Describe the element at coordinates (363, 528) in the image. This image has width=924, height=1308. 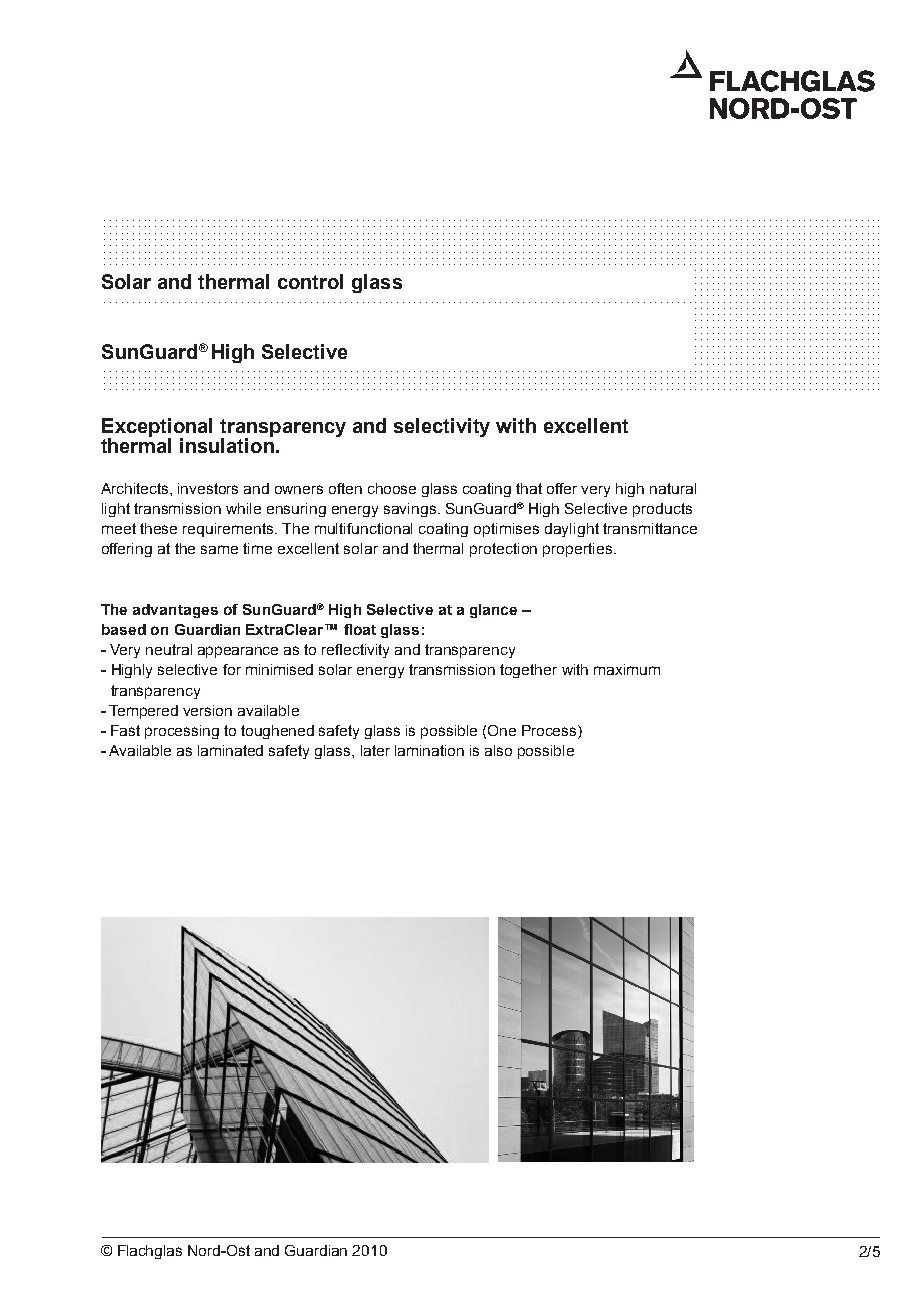
I see `multifunctional` at that location.
